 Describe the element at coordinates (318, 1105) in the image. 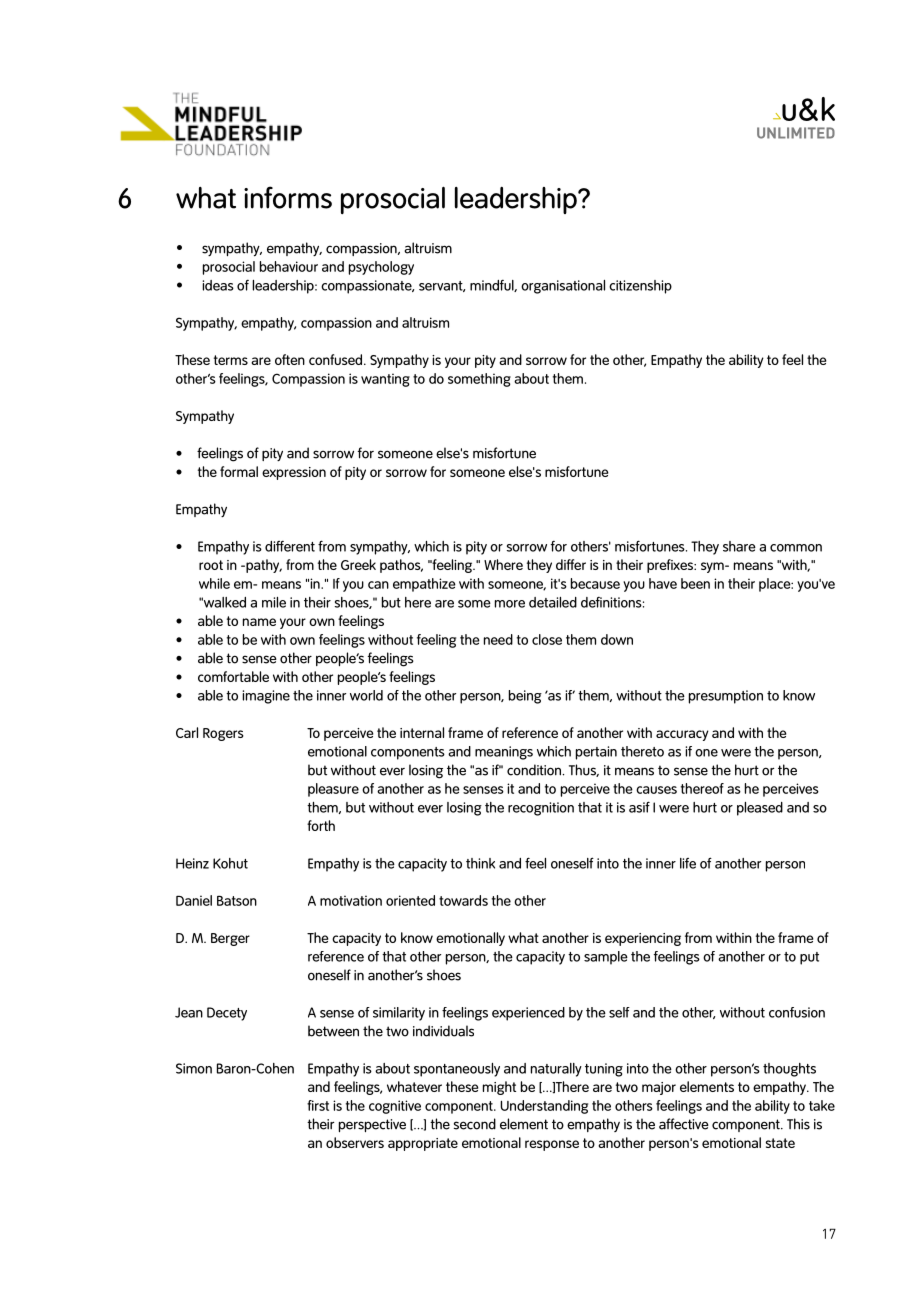

I see `first` at that location.
